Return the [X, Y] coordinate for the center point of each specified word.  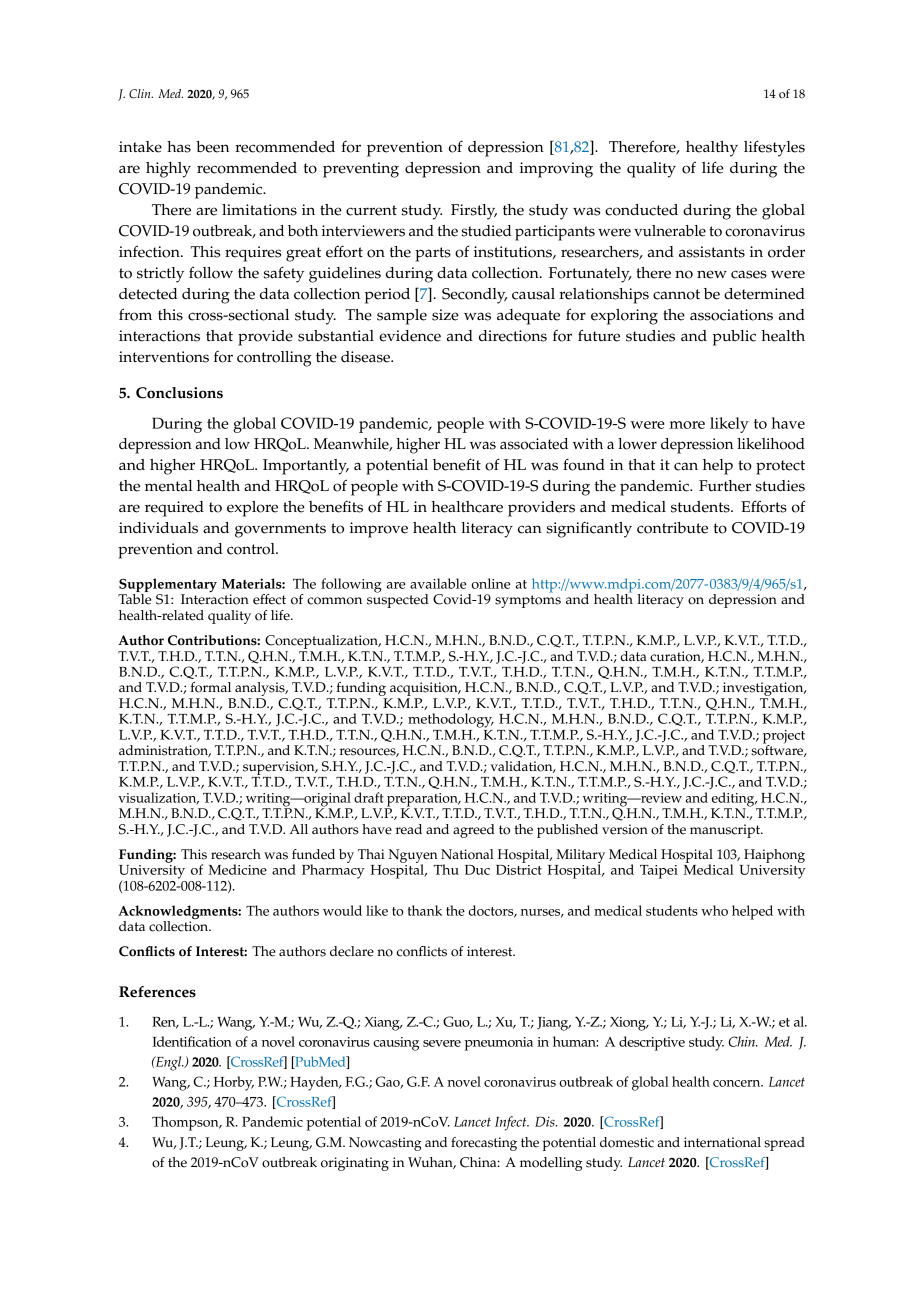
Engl [169, 1063]
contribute [672, 528]
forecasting [484, 1144]
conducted [641, 210]
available [438, 583]
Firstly [474, 212]
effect [269, 599]
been [212, 147]
